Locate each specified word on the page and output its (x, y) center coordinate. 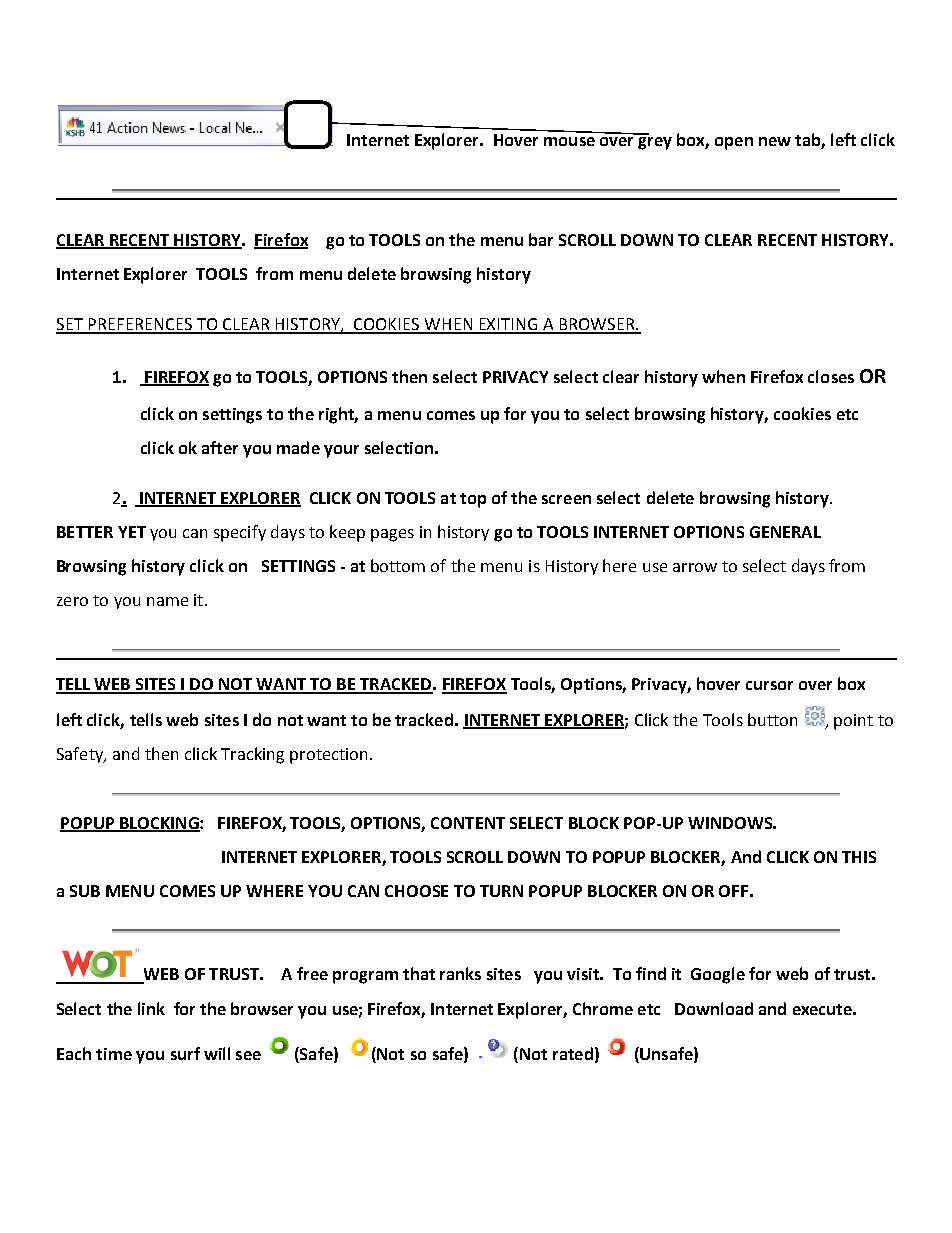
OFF (733, 891)
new (775, 141)
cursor (769, 685)
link (151, 1008)
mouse (569, 141)
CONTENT (468, 823)
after (220, 447)
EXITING (508, 325)
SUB (85, 891)
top (473, 500)
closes (831, 376)
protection (328, 756)
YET (132, 532)
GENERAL (785, 532)
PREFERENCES (140, 325)
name (167, 601)
